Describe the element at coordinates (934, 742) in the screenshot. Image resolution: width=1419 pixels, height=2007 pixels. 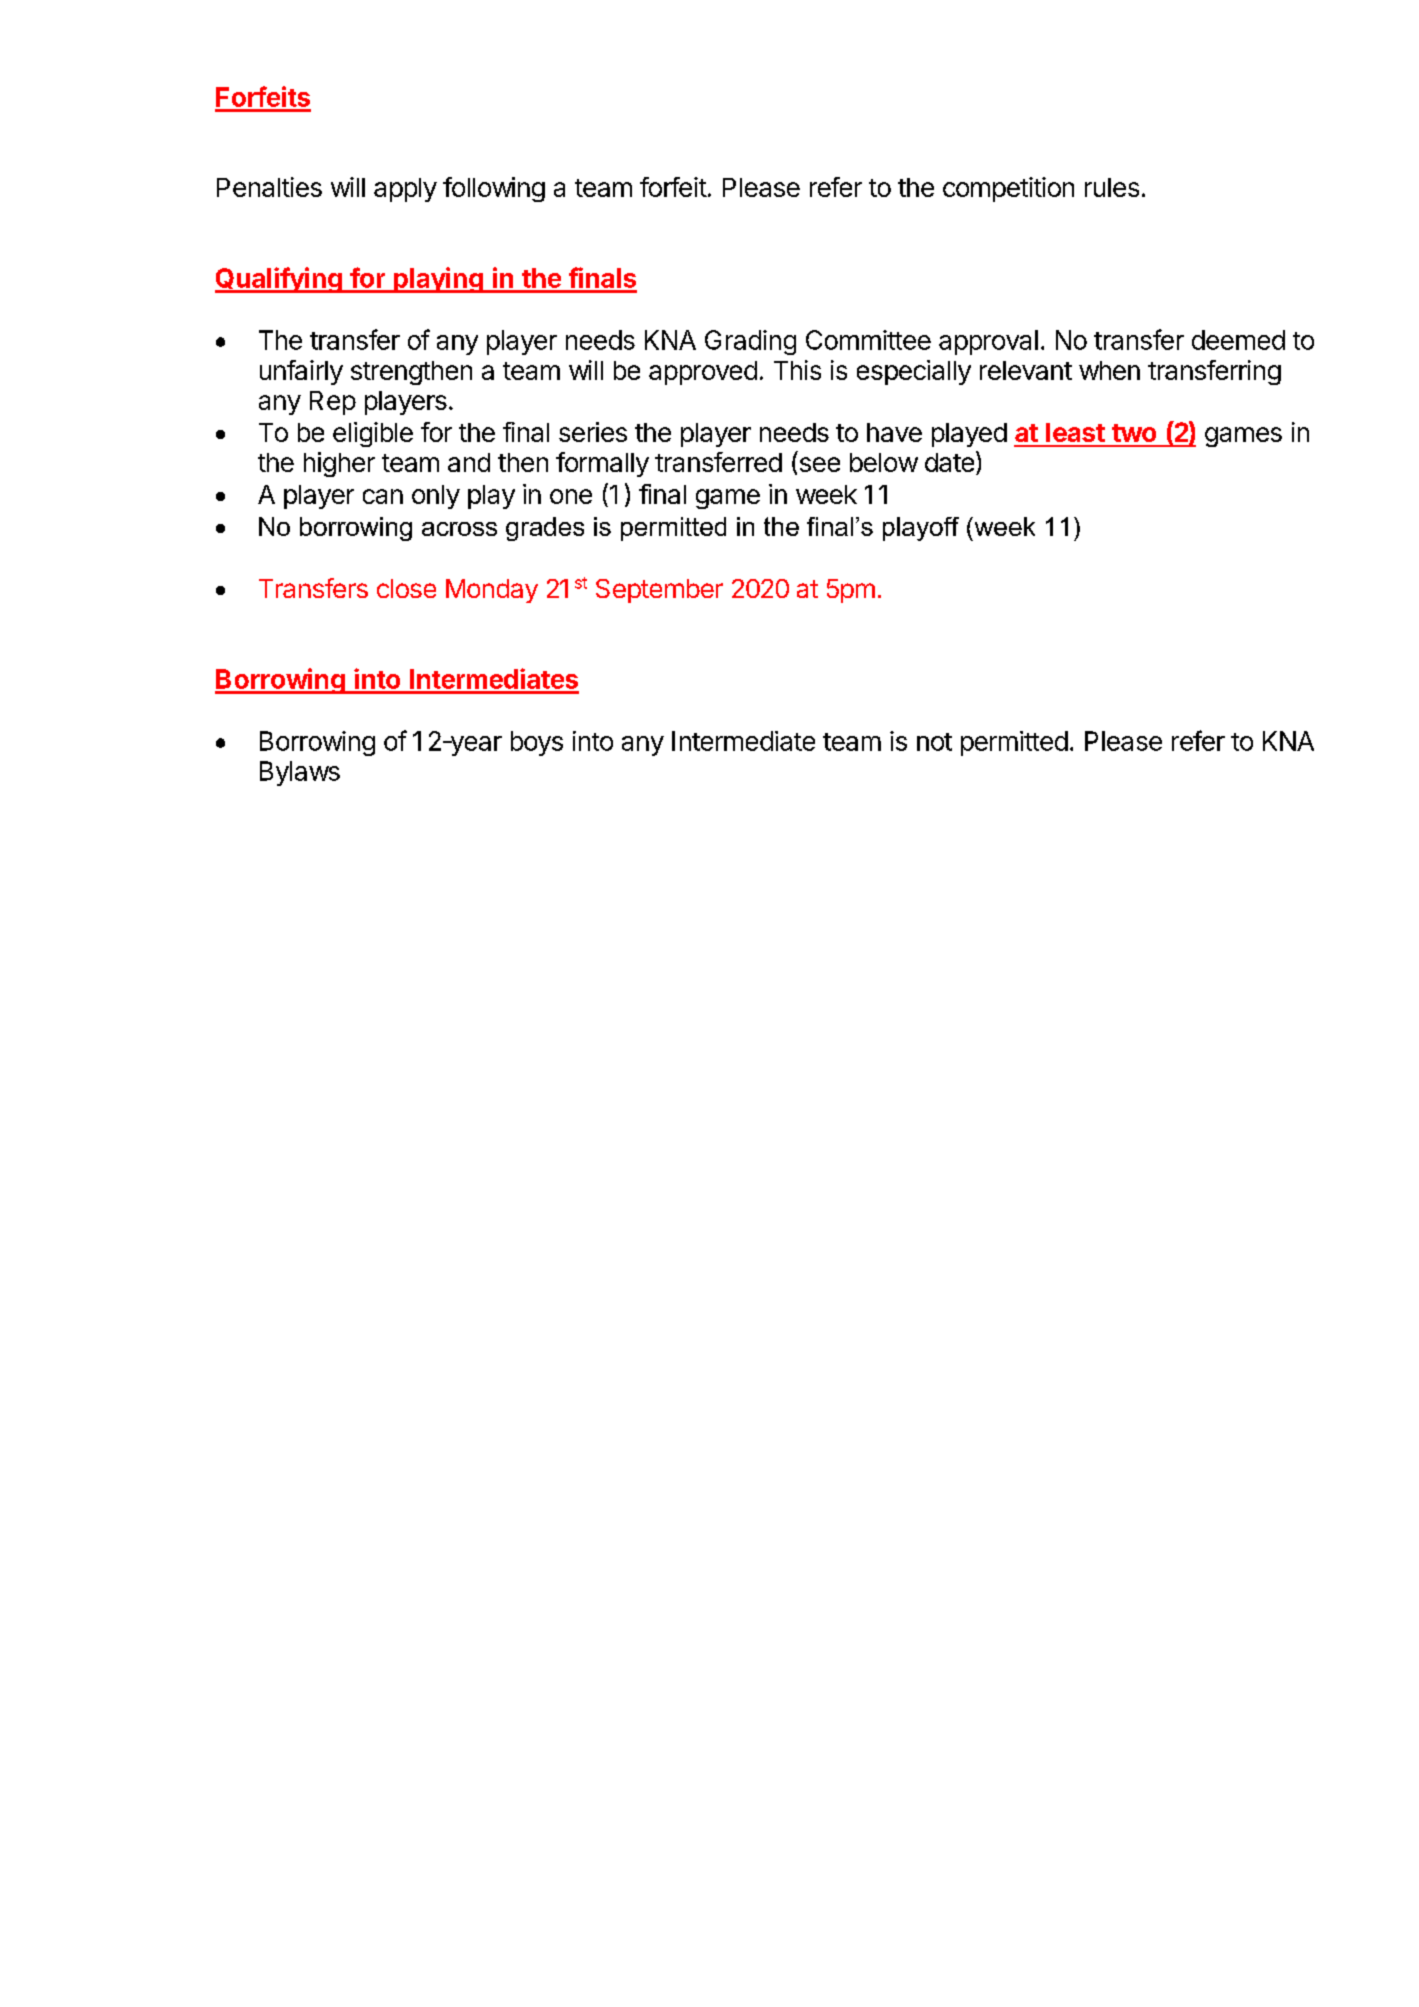
I see `not` at that location.
